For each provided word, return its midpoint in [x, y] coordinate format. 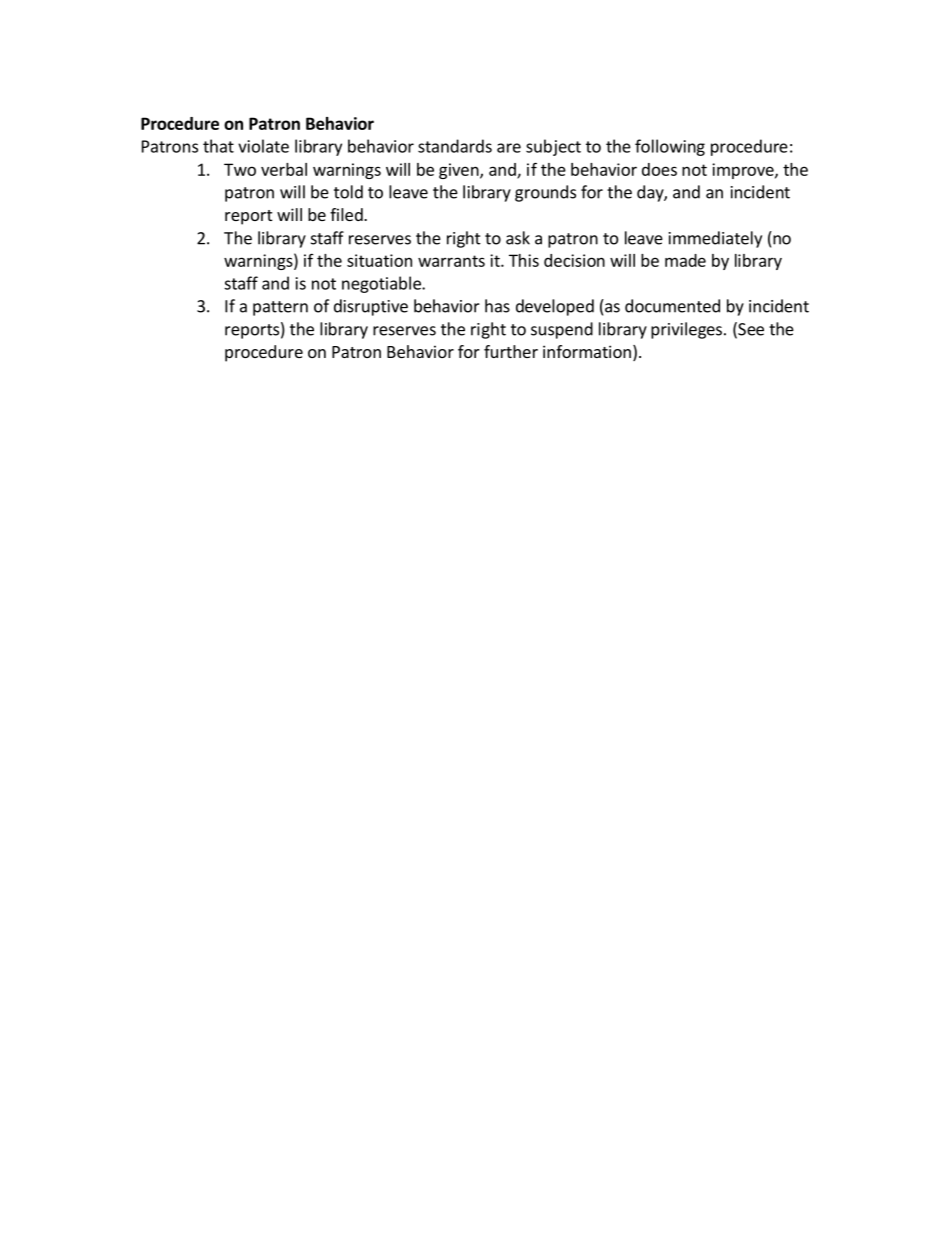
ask [518, 238]
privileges [686, 330]
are [509, 148]
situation [379, 260]
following [670, 147]
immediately [715, 239]
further [511, 351]
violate [263, 146]
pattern [280, 308]
